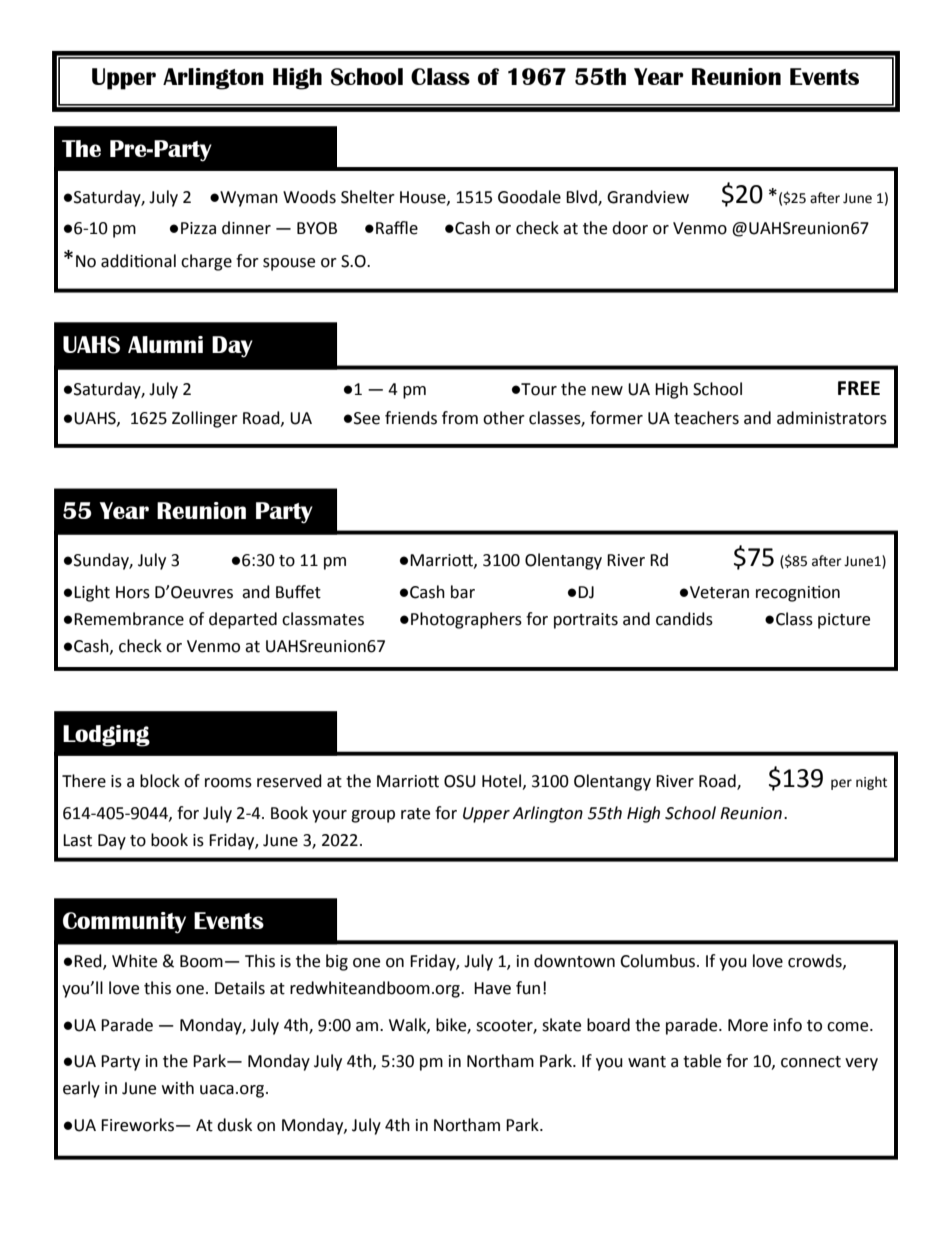 This document has width=952, height=1233. What do you see at coordinates (178, 1088) in the document?
I see `with` at bounding box center [178, 1088].
